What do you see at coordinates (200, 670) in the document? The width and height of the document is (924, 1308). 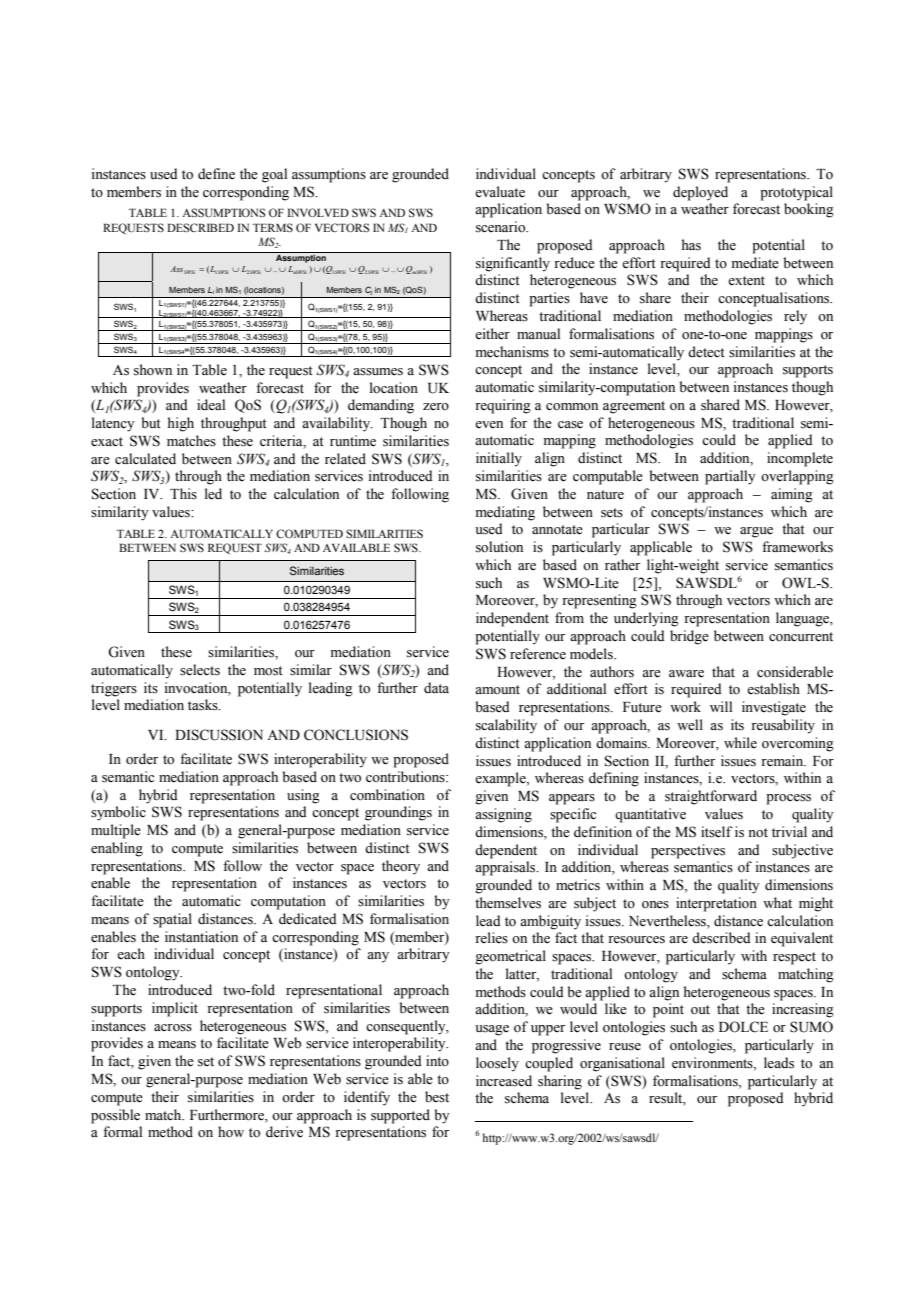 I see `selects` at bounding box center [200, 670].
